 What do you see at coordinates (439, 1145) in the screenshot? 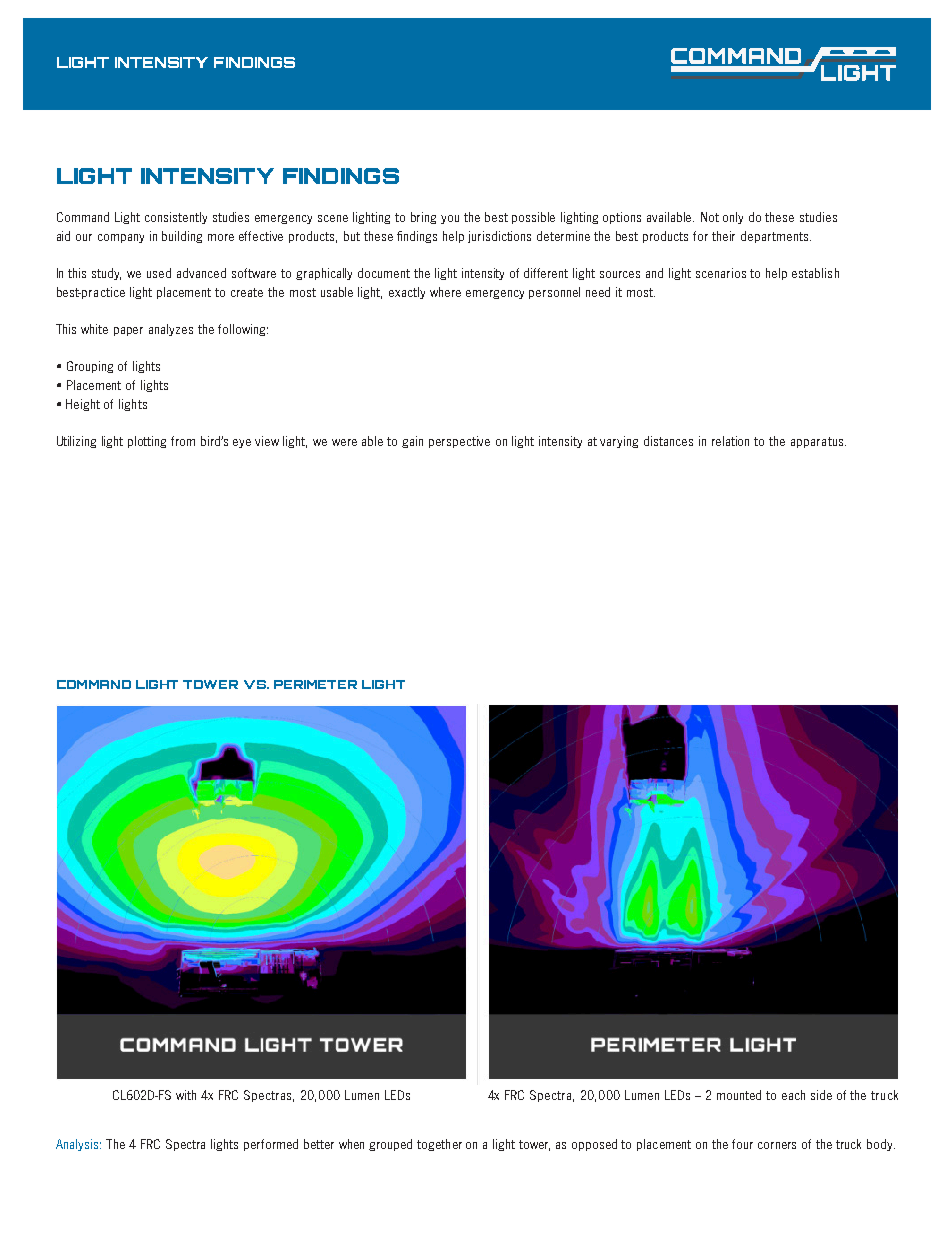
I see `together` at bounding box center [439, 1145].
